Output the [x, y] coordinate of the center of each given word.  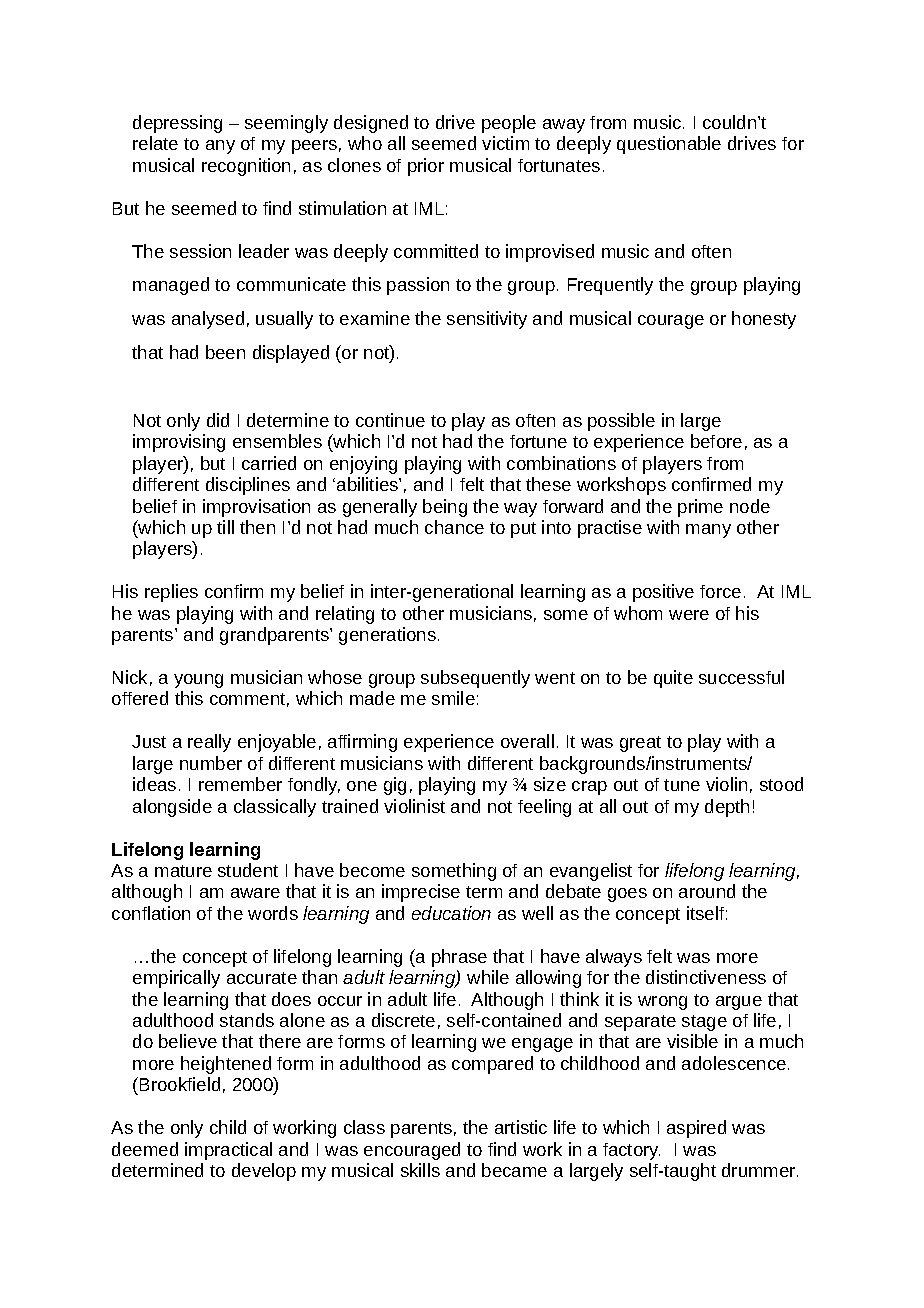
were [689, 615]
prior [426, 167]
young [198, 681]
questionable [669, 145]
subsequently [475, 679]
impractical [228, 1151]
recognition [246, 167]
